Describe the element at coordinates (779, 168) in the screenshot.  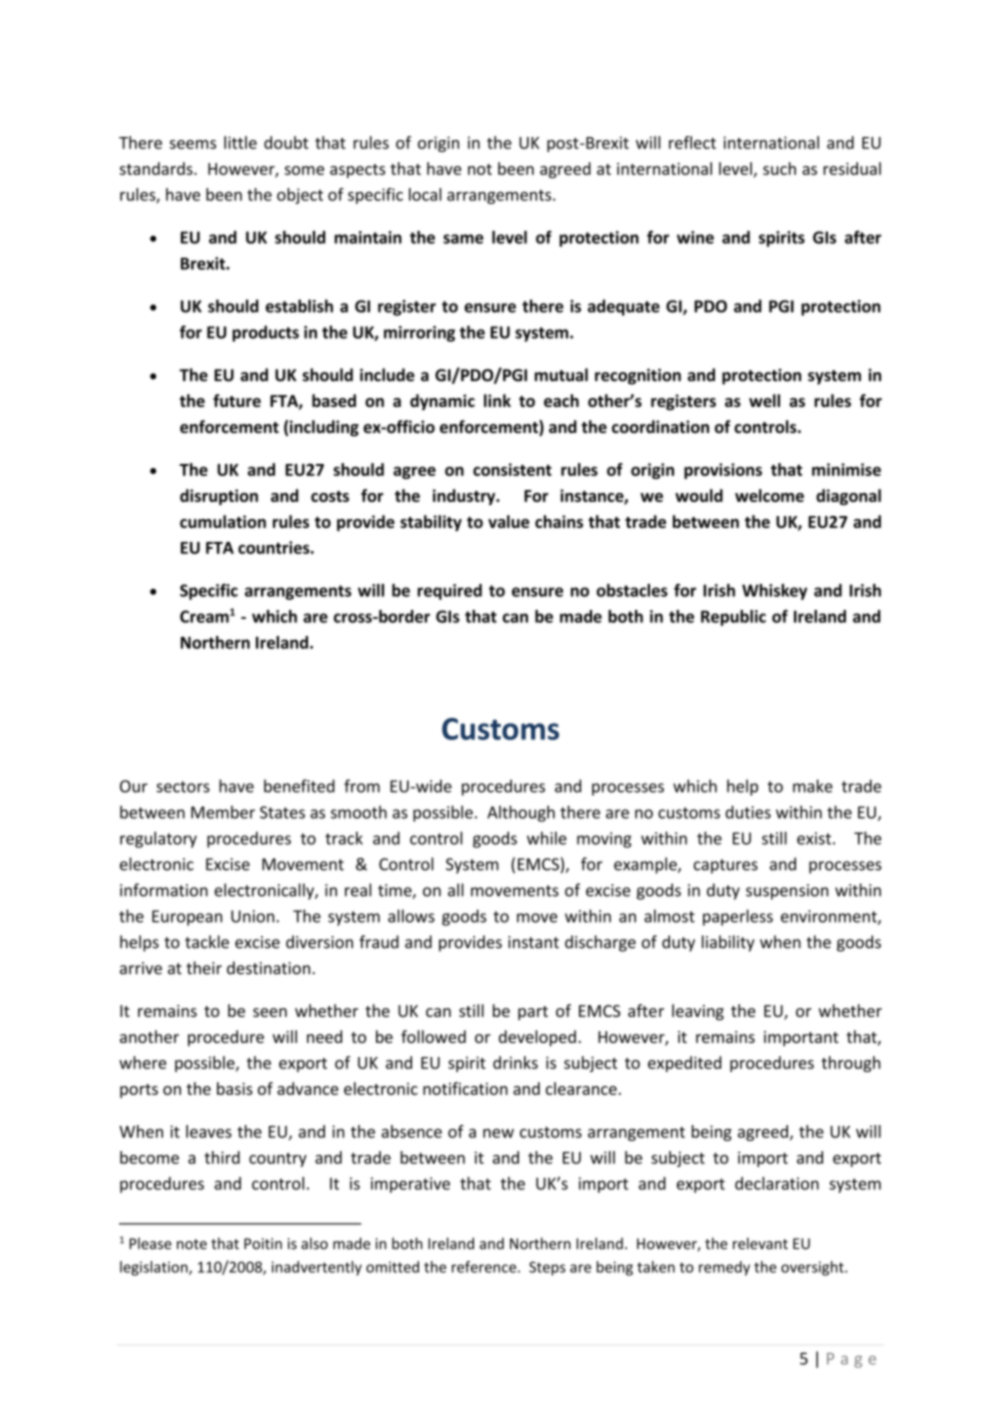
I see `such` at that location.
